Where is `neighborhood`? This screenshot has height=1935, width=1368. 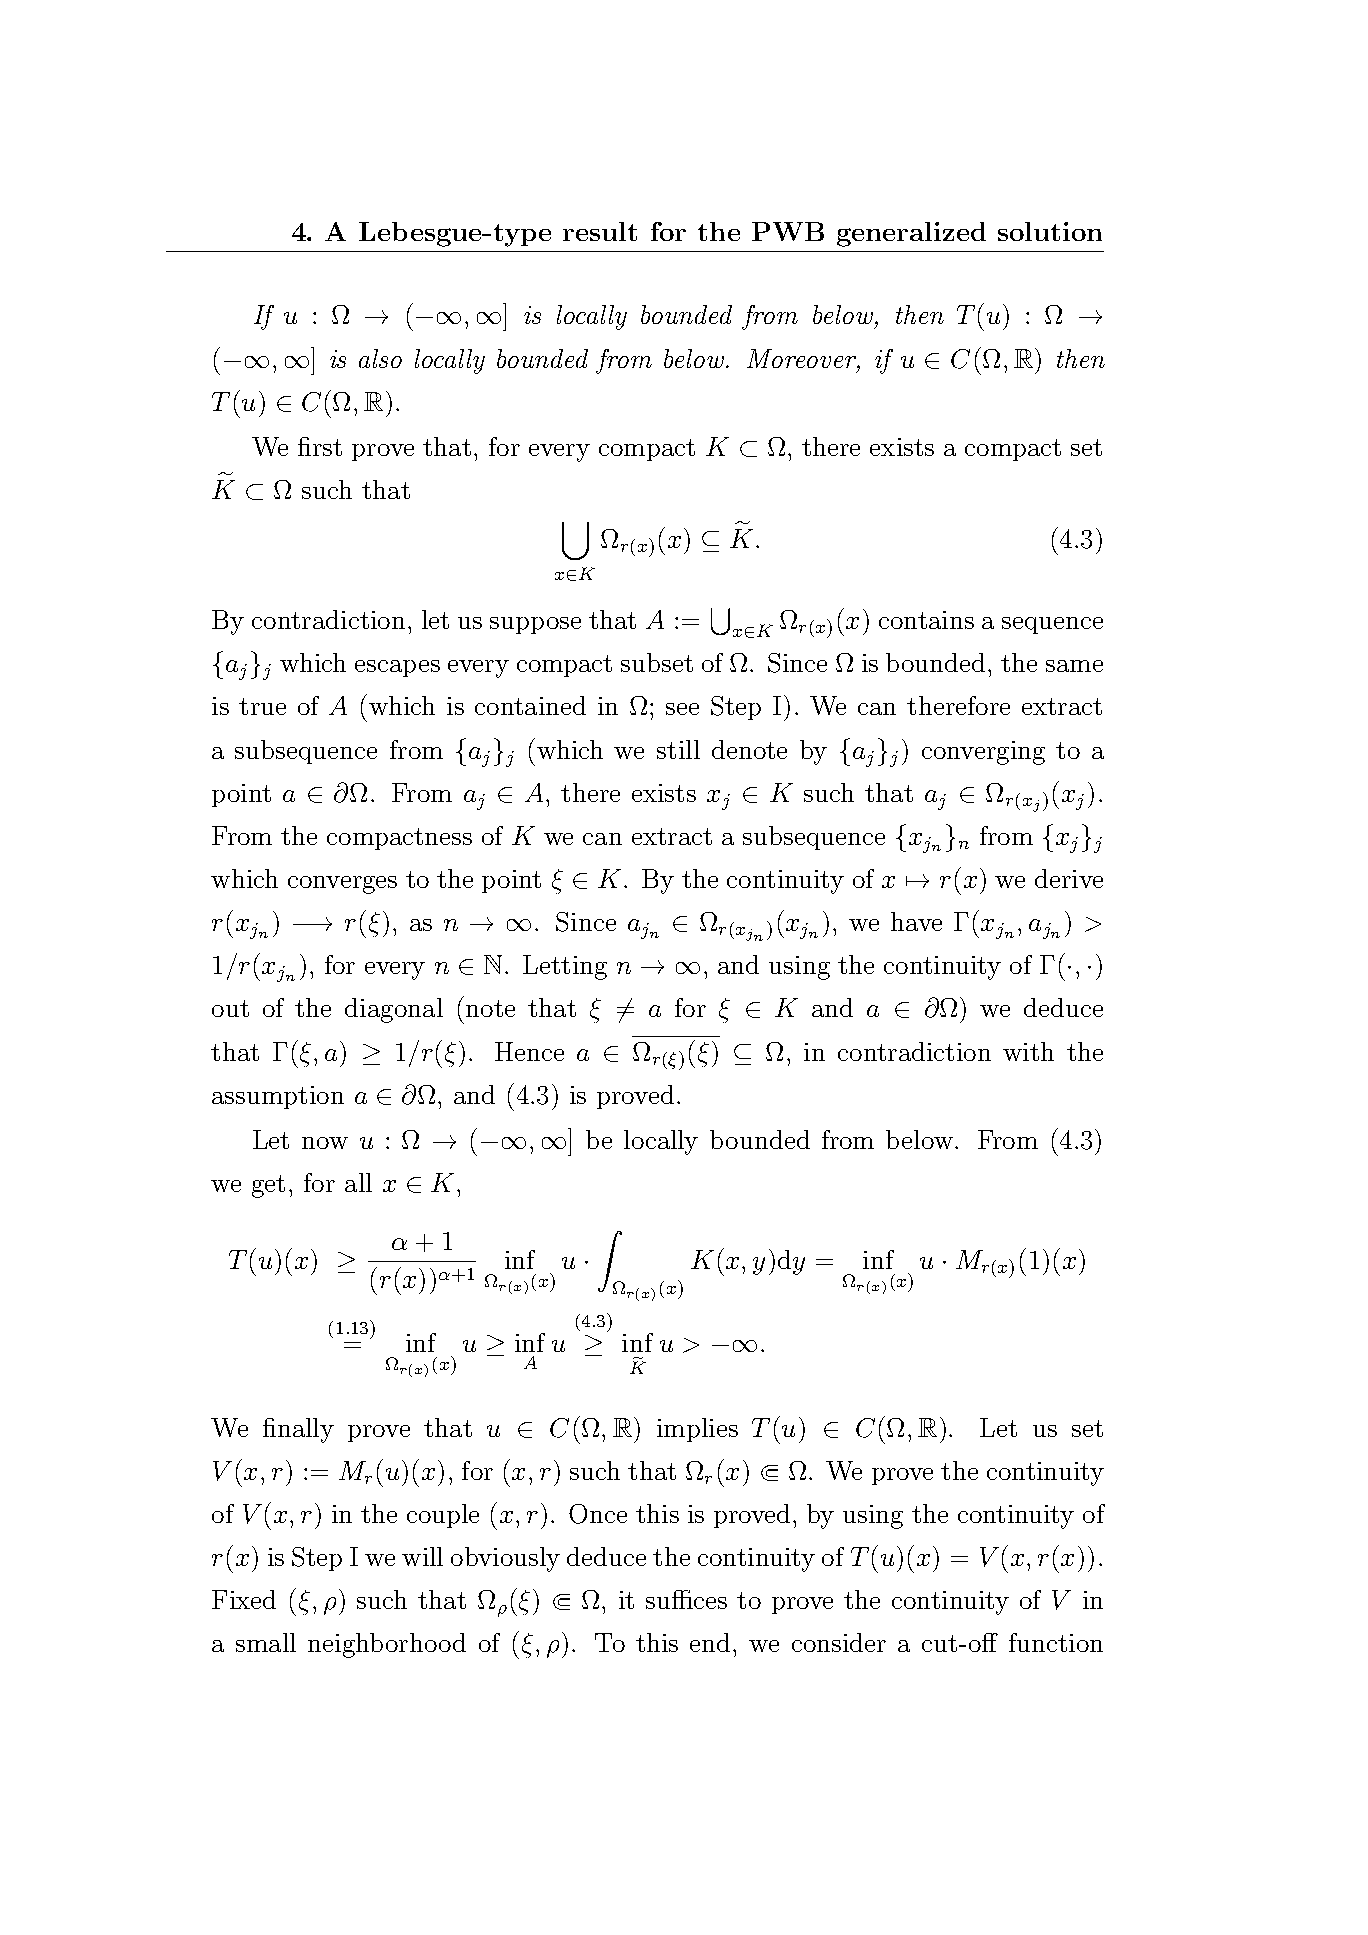 neighborhood is located at coordinates (387, 1645).
